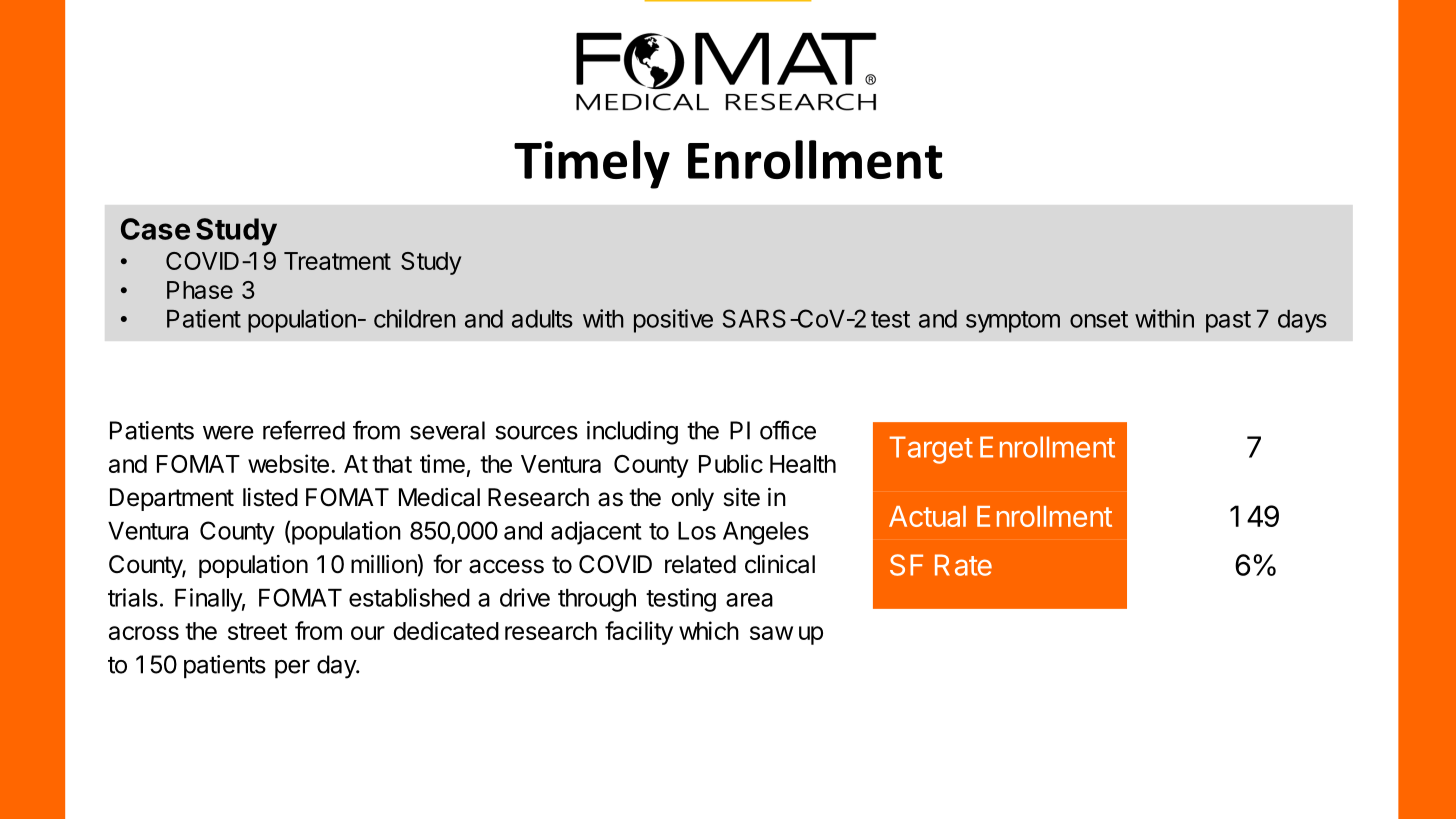 Image resolution: width=1456 pixels, height=819 pixels. What do you see at coordinates (709, 630) in the page?
I see `which` at bounding box center [709, 630].
